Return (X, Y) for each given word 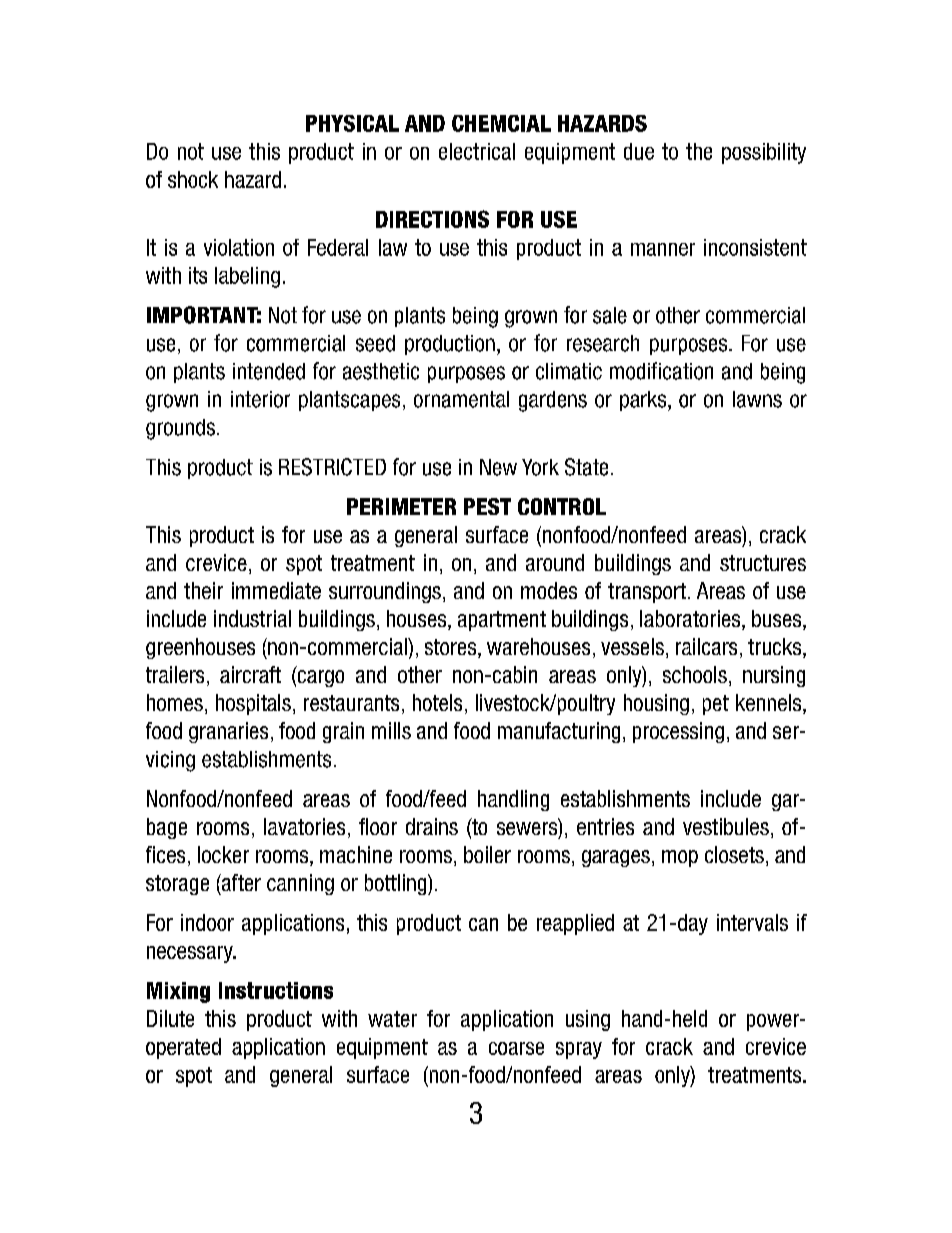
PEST (487, 506)
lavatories (304, 826)
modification (661, 371)
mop (680, 858)
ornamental (461, 399)
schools (695, 674)
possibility (764, 153)
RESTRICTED (332, 467)
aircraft (250, 674)
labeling (247, 277)
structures (763, 563)
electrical (477, 151)
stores (452, 648)
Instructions (276, 990)
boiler (487, 854)
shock (193, 179)
